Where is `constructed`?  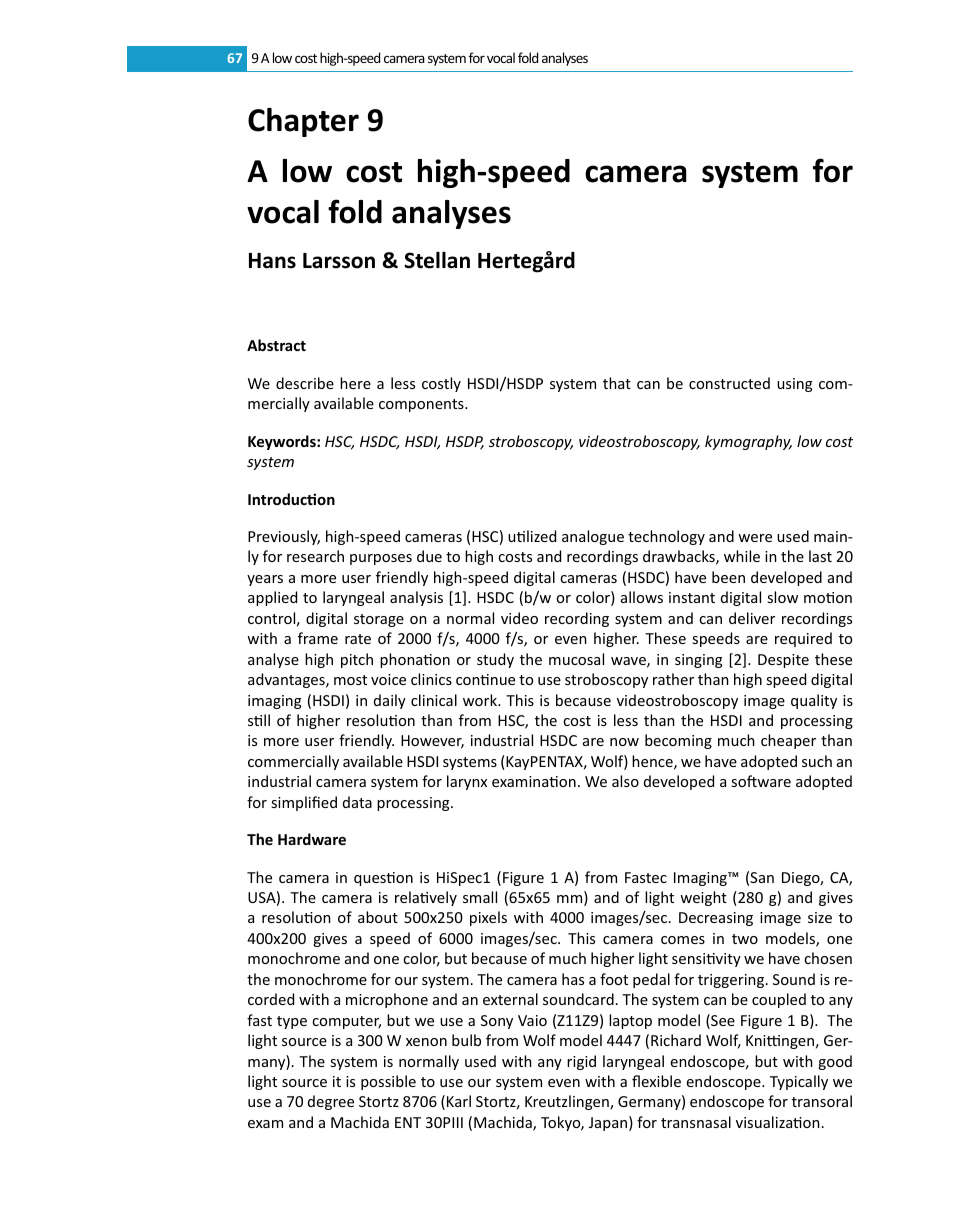 constructed is located at coordinates (729, 383).
